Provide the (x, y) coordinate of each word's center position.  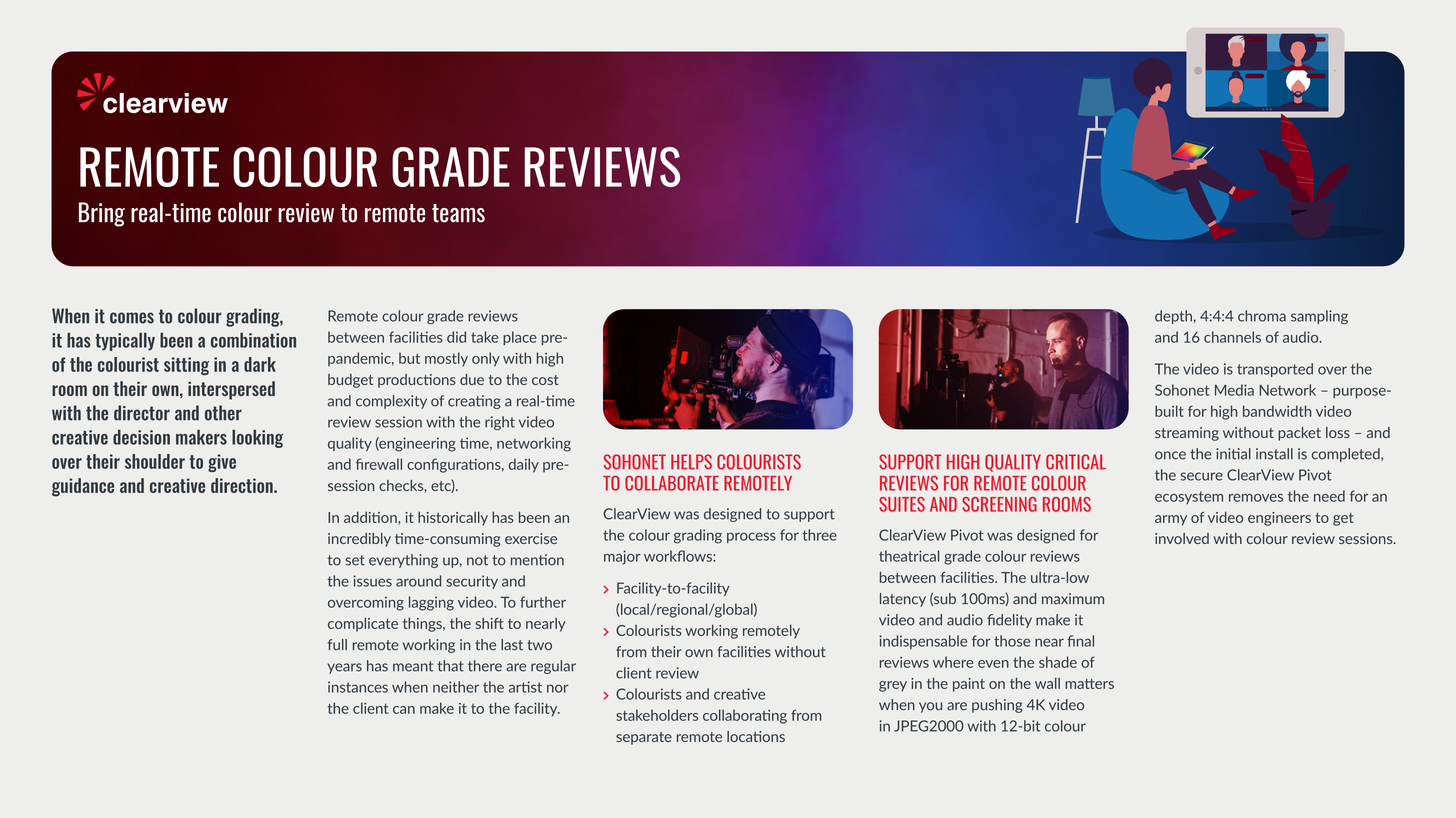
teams (458, 213)
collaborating (745, 716)
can (404, 710)
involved (1182, 538)
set (355, 560)
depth (1173, 317)
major (622, 557)
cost (545, 380)
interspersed (231, 390)
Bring (102, 214)
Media (1234, 390)
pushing (997, 706)
